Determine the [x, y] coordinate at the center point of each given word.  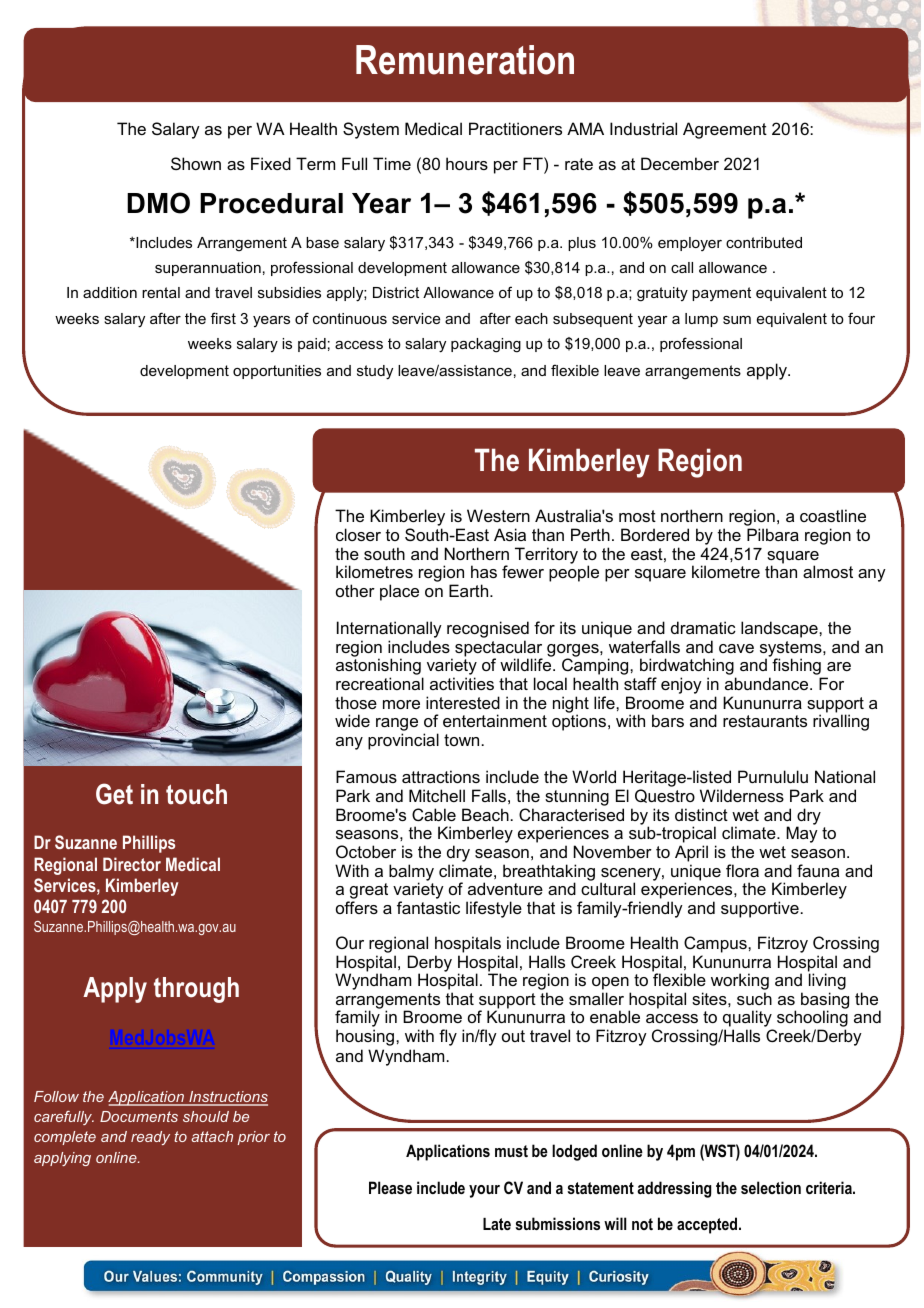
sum [737, 320]
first [223, 318]
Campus [716, 944]
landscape [780, 629]
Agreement [725, 130]
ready [150, 1138]
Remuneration [465, 60]
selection [771, 1187]
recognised [488, 631]
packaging [486, 345]
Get [114, 794]
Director [132, 864]
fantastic [428, 907]
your [484, 1191]
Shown [196, 163]
